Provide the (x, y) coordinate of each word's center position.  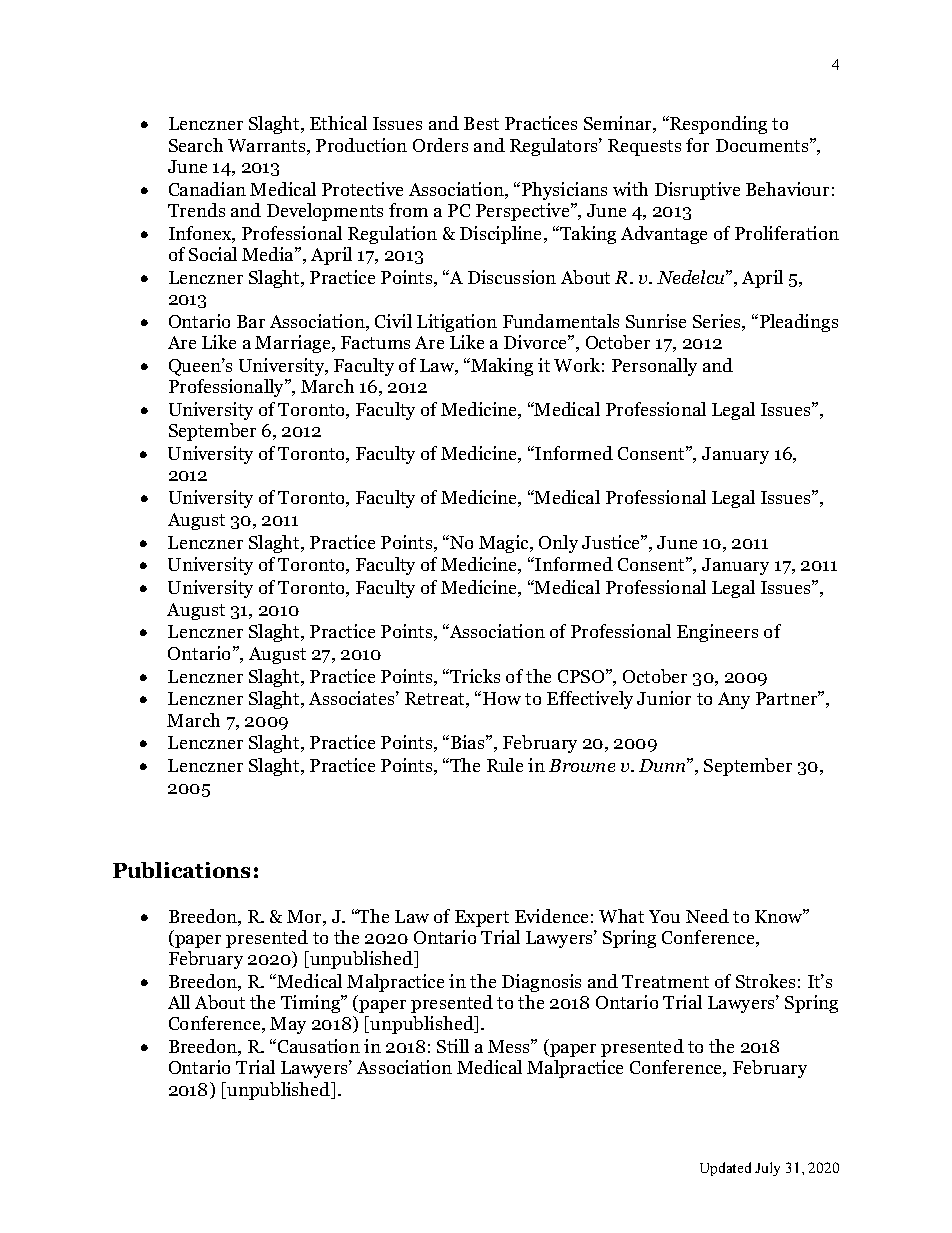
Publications (181, 870)
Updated (725, 1169)
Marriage (294, 344)
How (502, 698)
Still (453, 1046)
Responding (717, 125)
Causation (319, 1046)
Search (196, 145)
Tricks (474, 676)
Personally (654, 367)
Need (707, 916)
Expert (482, 918)
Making (501, 367)
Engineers (717, 633)
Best (481, 123)
